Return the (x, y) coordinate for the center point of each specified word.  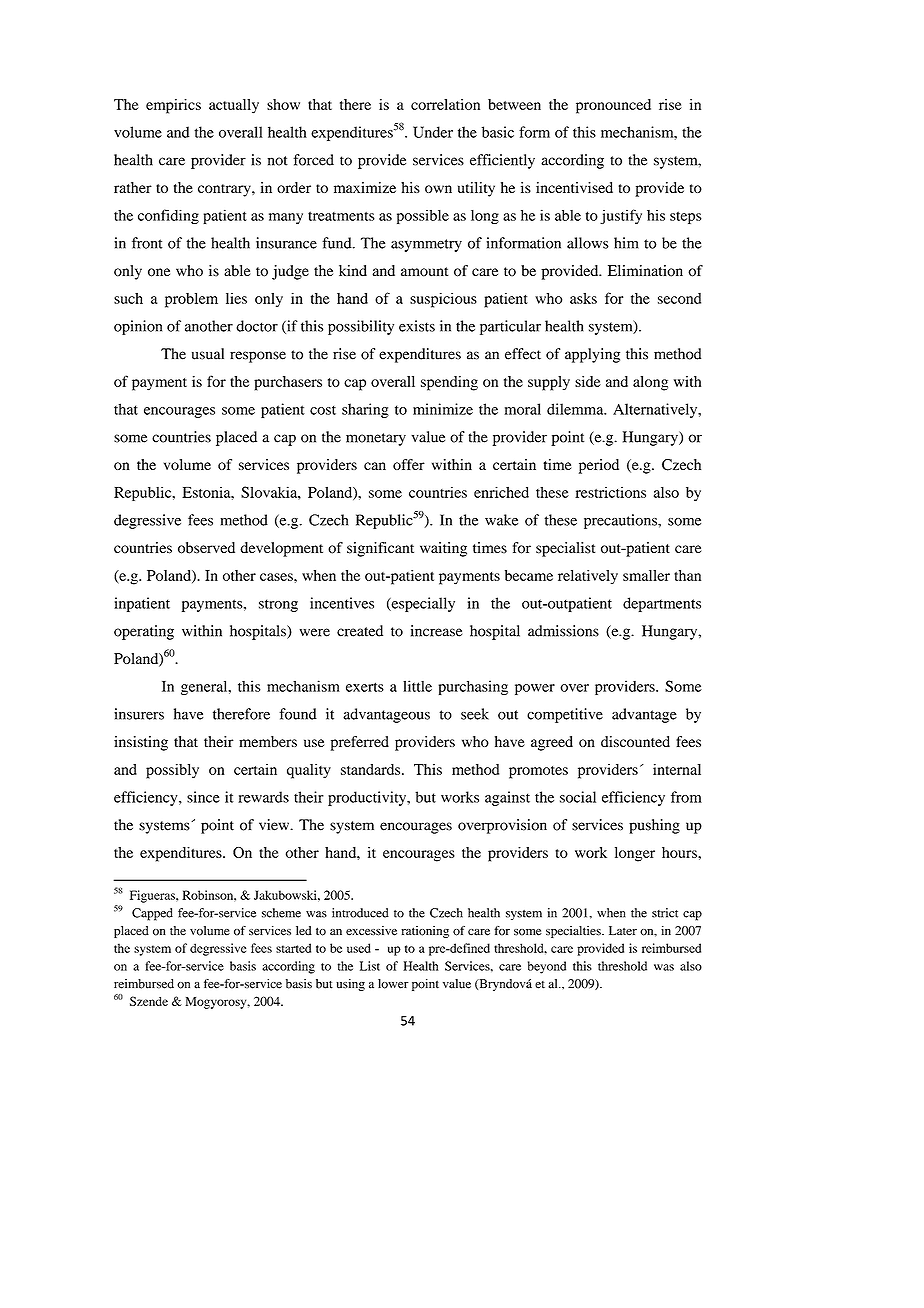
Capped (152, 914)
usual (208, 354)
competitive (565, 715)
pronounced (613, 106)
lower (393, 984)
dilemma (576, 409)
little (417, 686)
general (205, 687)
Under (433, 132)
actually (234, 106)
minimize (443, 409)
